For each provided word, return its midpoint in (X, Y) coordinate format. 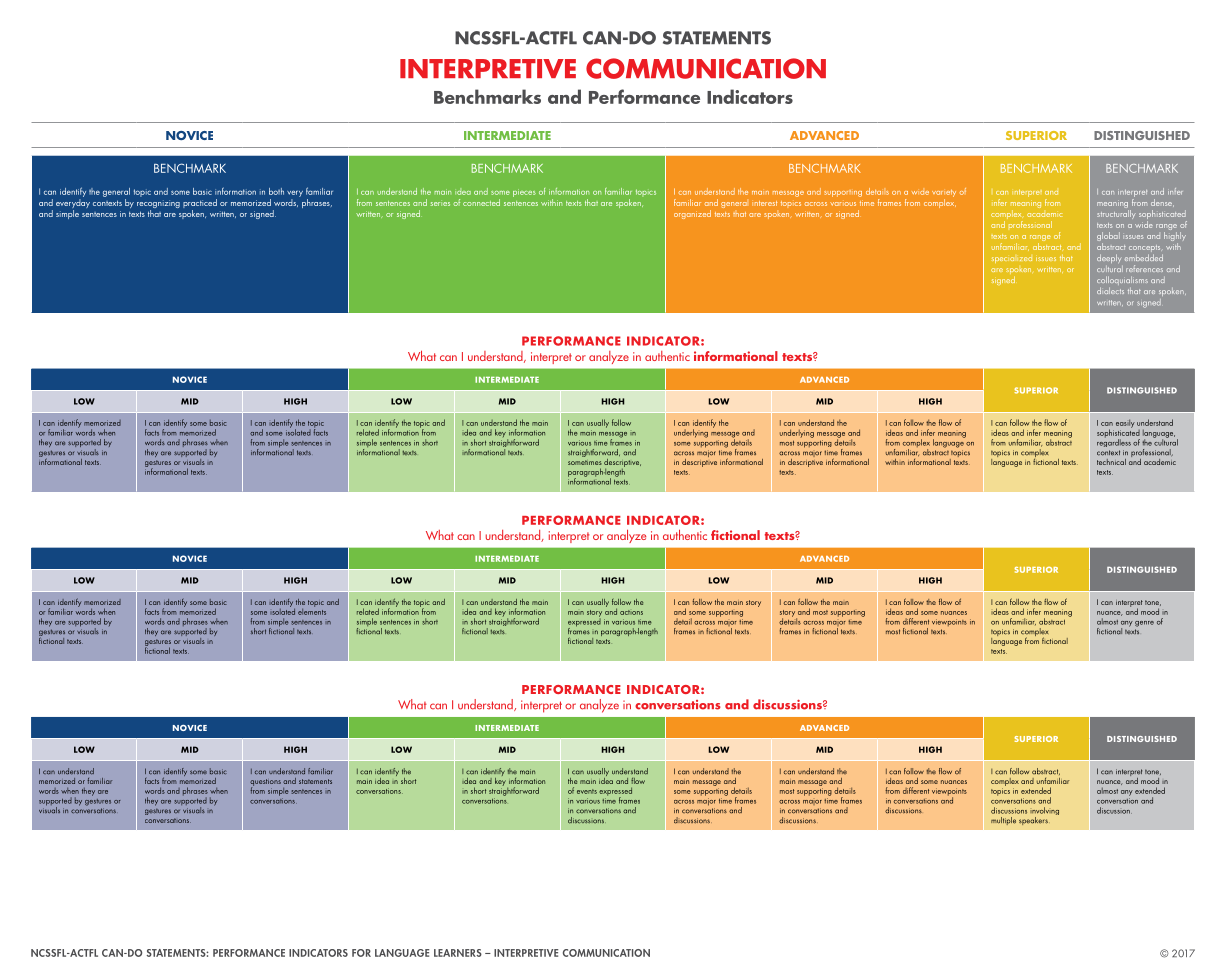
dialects (1110, 290)
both (276, 191)
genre (1144, 624)
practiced (200, 205)
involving (1044, 812)
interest (764, 203)
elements (312, 610)
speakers (1033, 821)
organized (692, 214)
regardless (1114, 442)
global (1108, 238)
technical (1111, 462)
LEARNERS (458, 953)
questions (265, 783)
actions (631, 612)
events (587, 791)
